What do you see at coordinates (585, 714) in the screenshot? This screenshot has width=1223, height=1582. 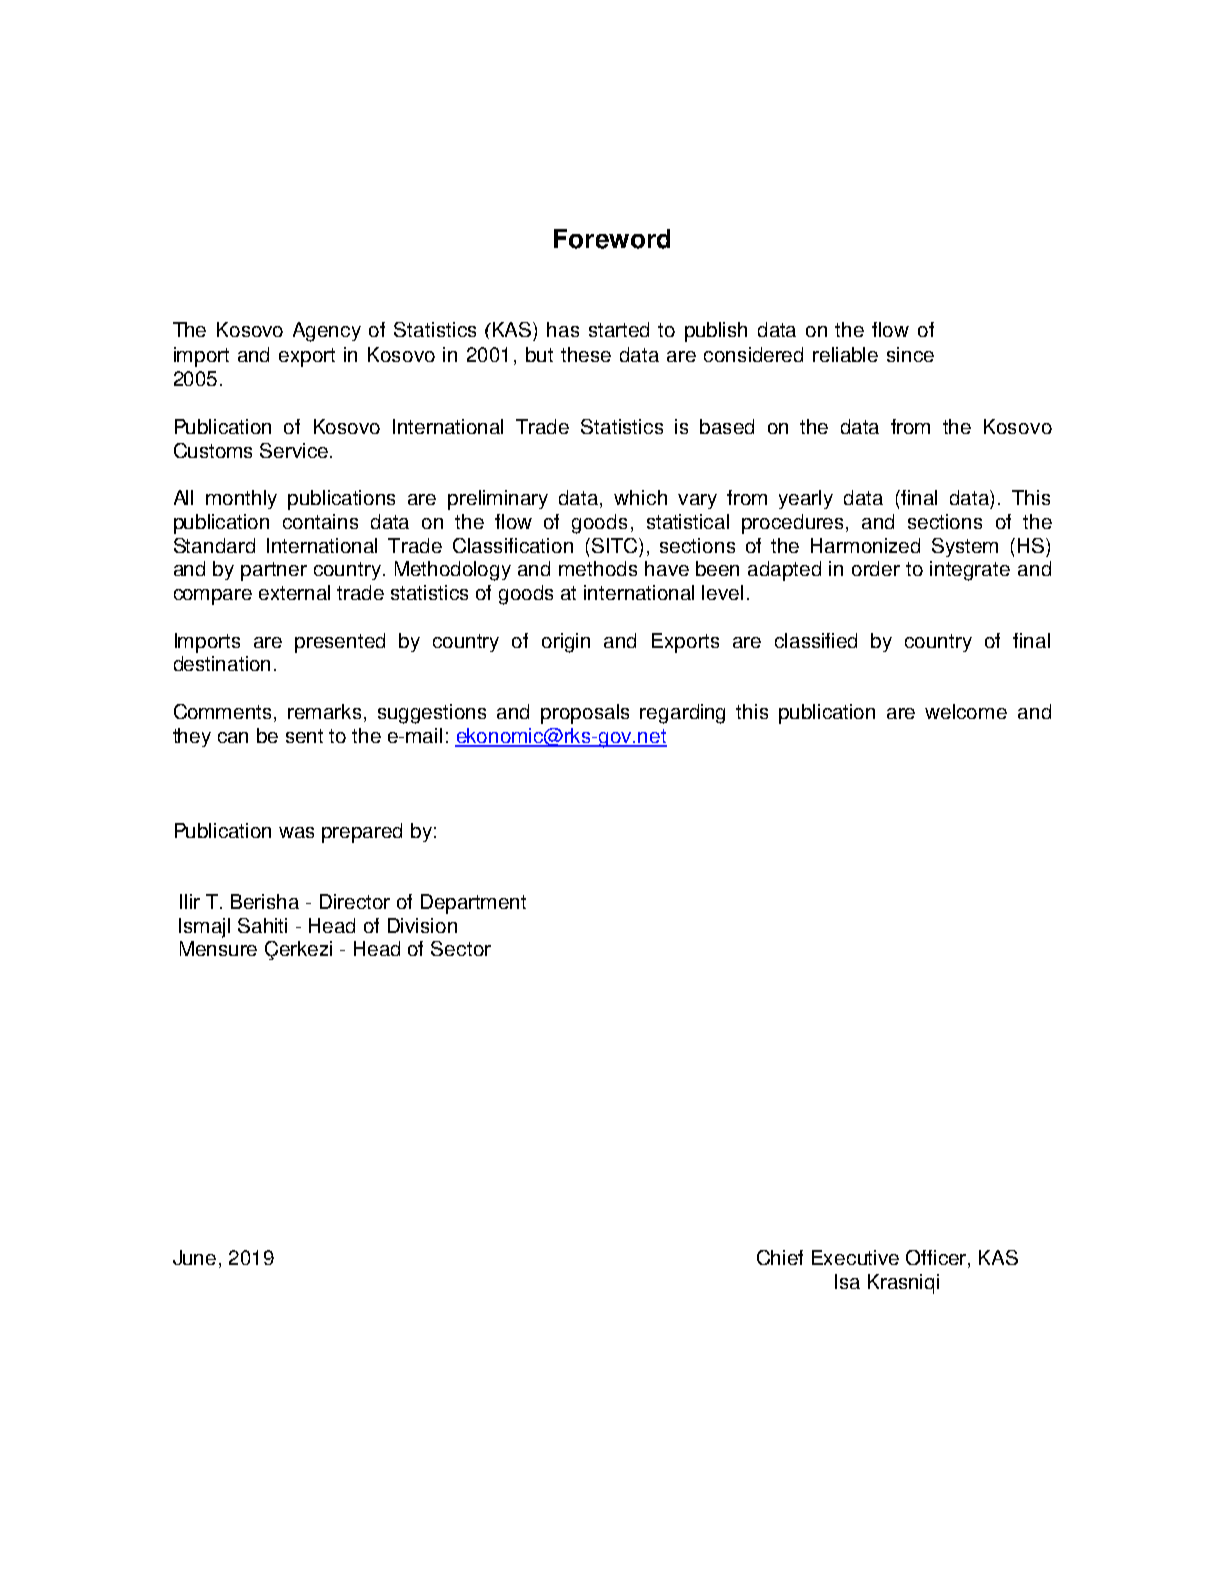 I see `proposals` at bounding box center [585, 714].
